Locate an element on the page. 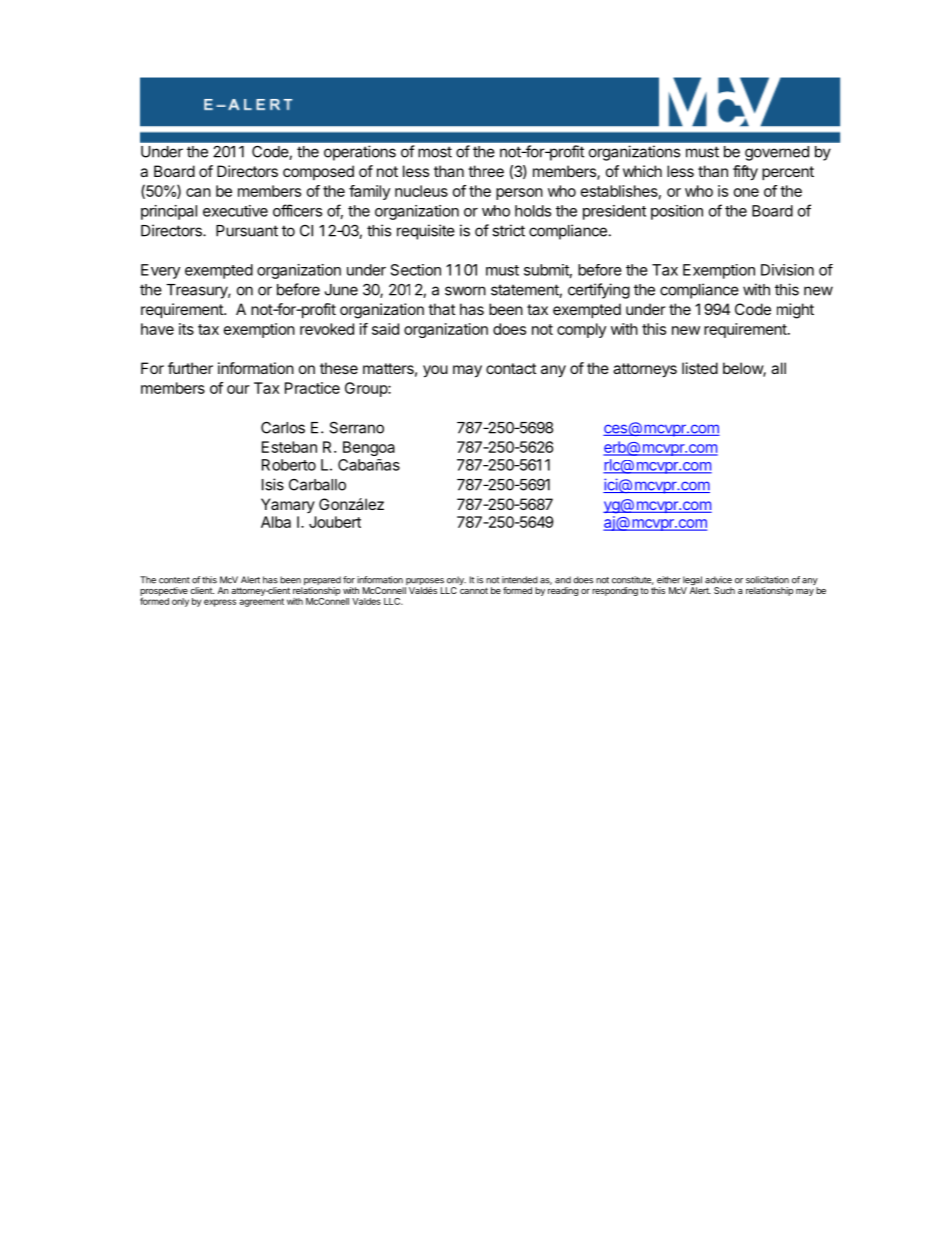 The image size is (952, 1233). Every is located at coordinates (160, 271).
